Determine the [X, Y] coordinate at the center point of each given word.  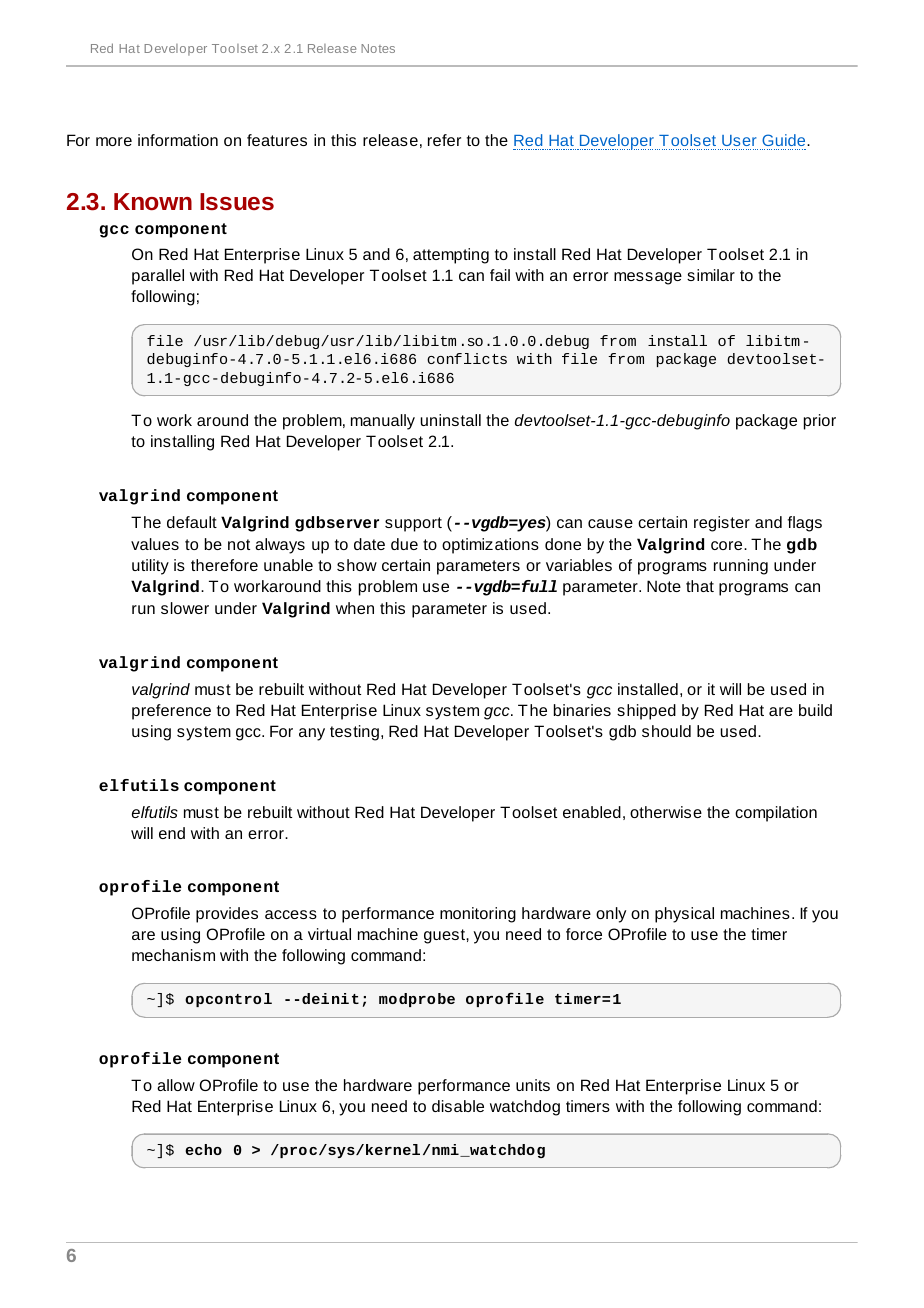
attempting [451, 256]
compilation [776, 814]
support [413, 524]
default [192, 522]
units [533, 1085]
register [722, 524]
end [172, 833]
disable [458, 1106]
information [178, 140]
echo [203, 1149]
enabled [592, 812]
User [739, 140]
